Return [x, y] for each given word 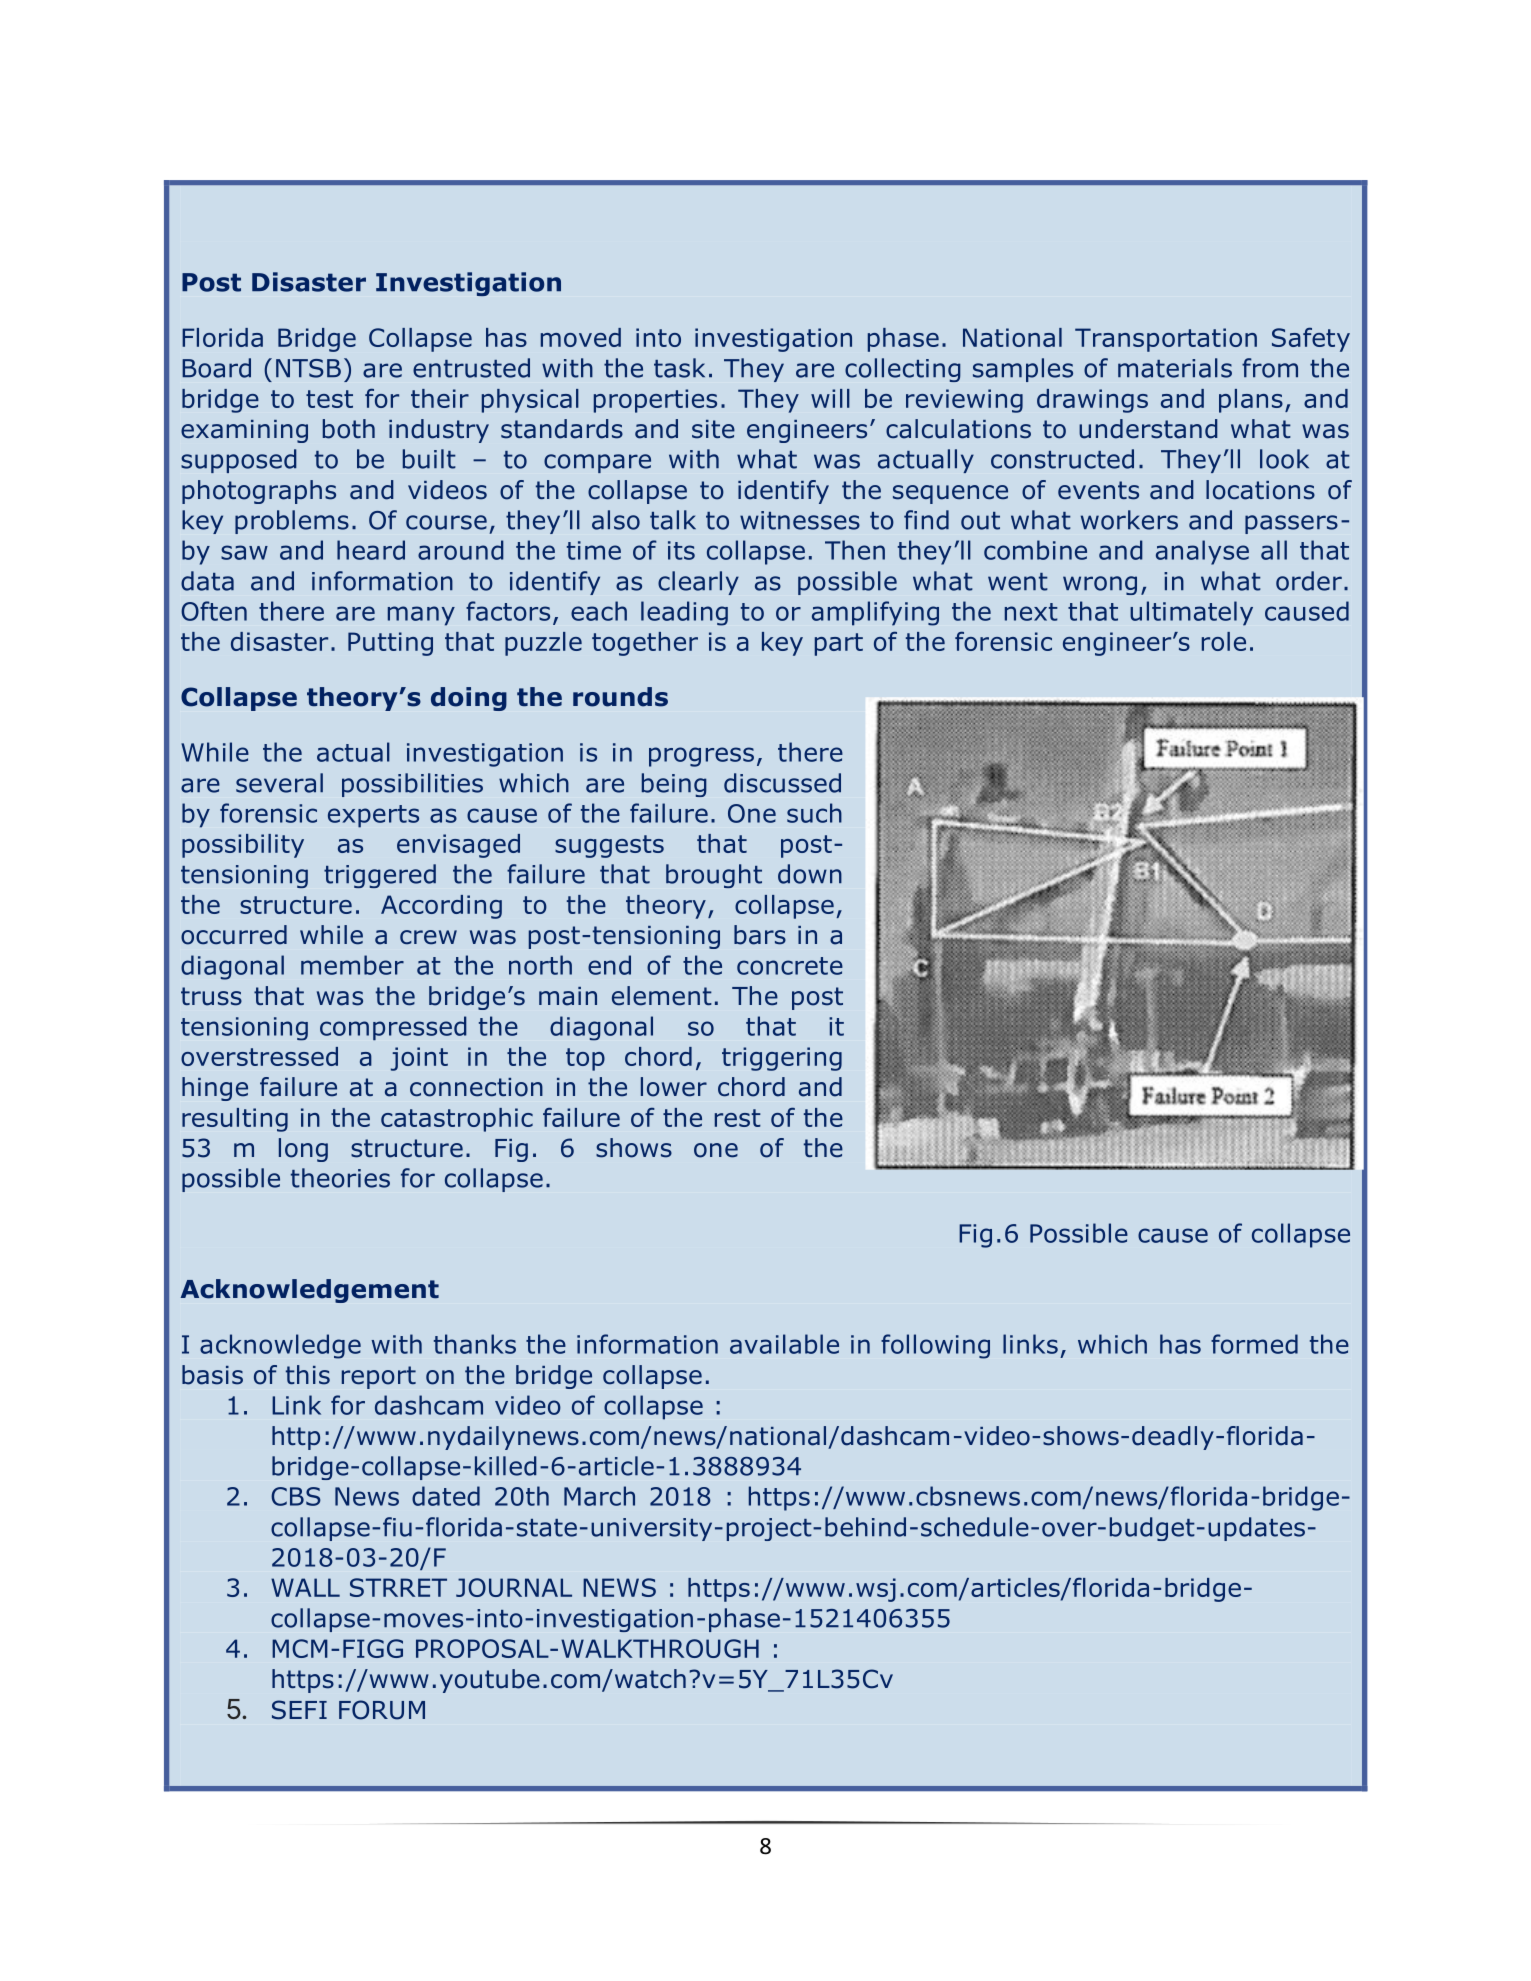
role [1224, 641]
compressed [393, 1028]
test [329, 399]
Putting [390, 644]
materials [1175, 368]
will [830, 398]
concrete [790, 966]
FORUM [382, 1710]
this [308, 1375]
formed [1254, 1344]
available [784, 1344]
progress [701, 757]
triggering [782, 1059]
